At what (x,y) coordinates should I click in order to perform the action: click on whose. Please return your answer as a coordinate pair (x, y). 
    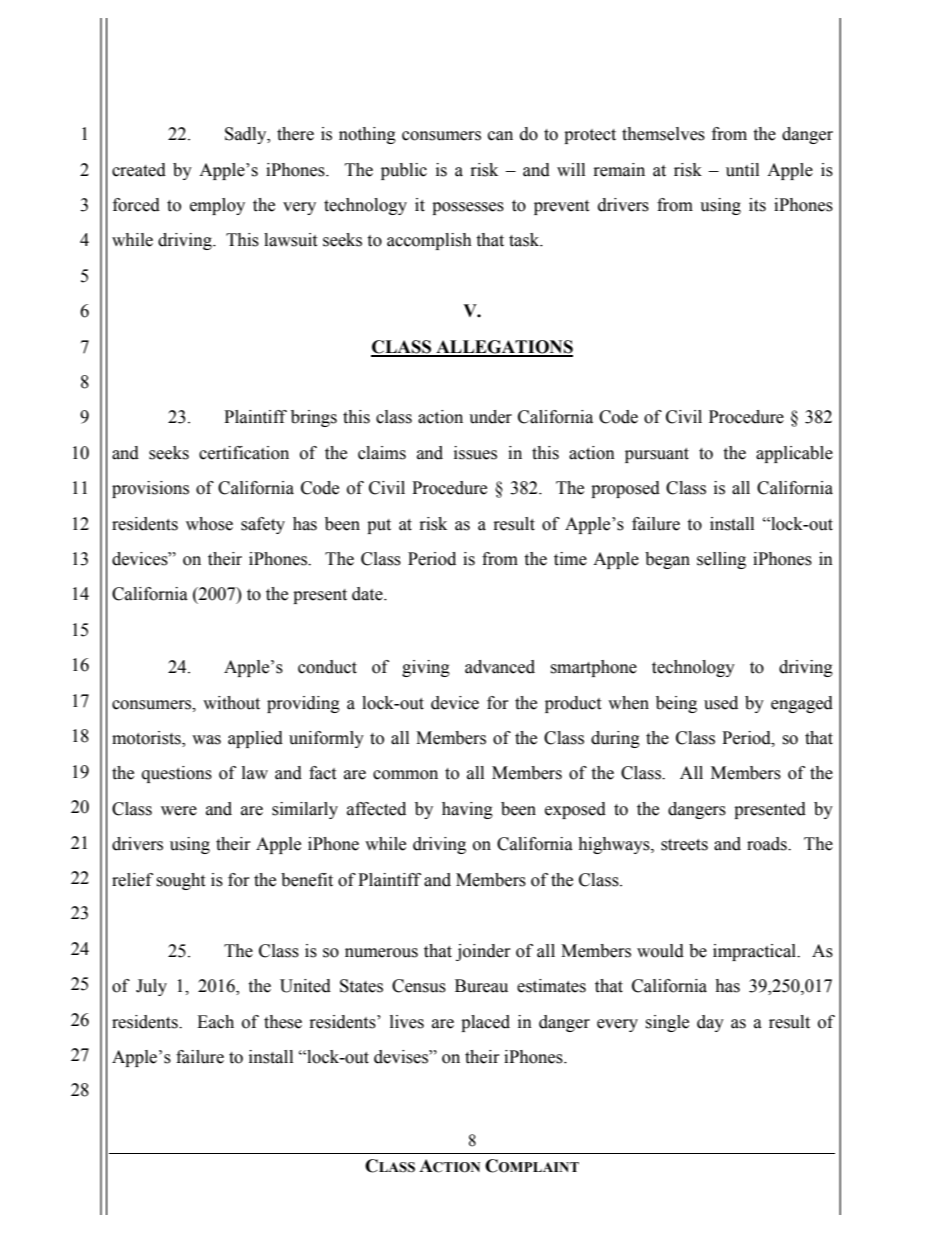
    Looking at the image, I should click on (209, 524).
